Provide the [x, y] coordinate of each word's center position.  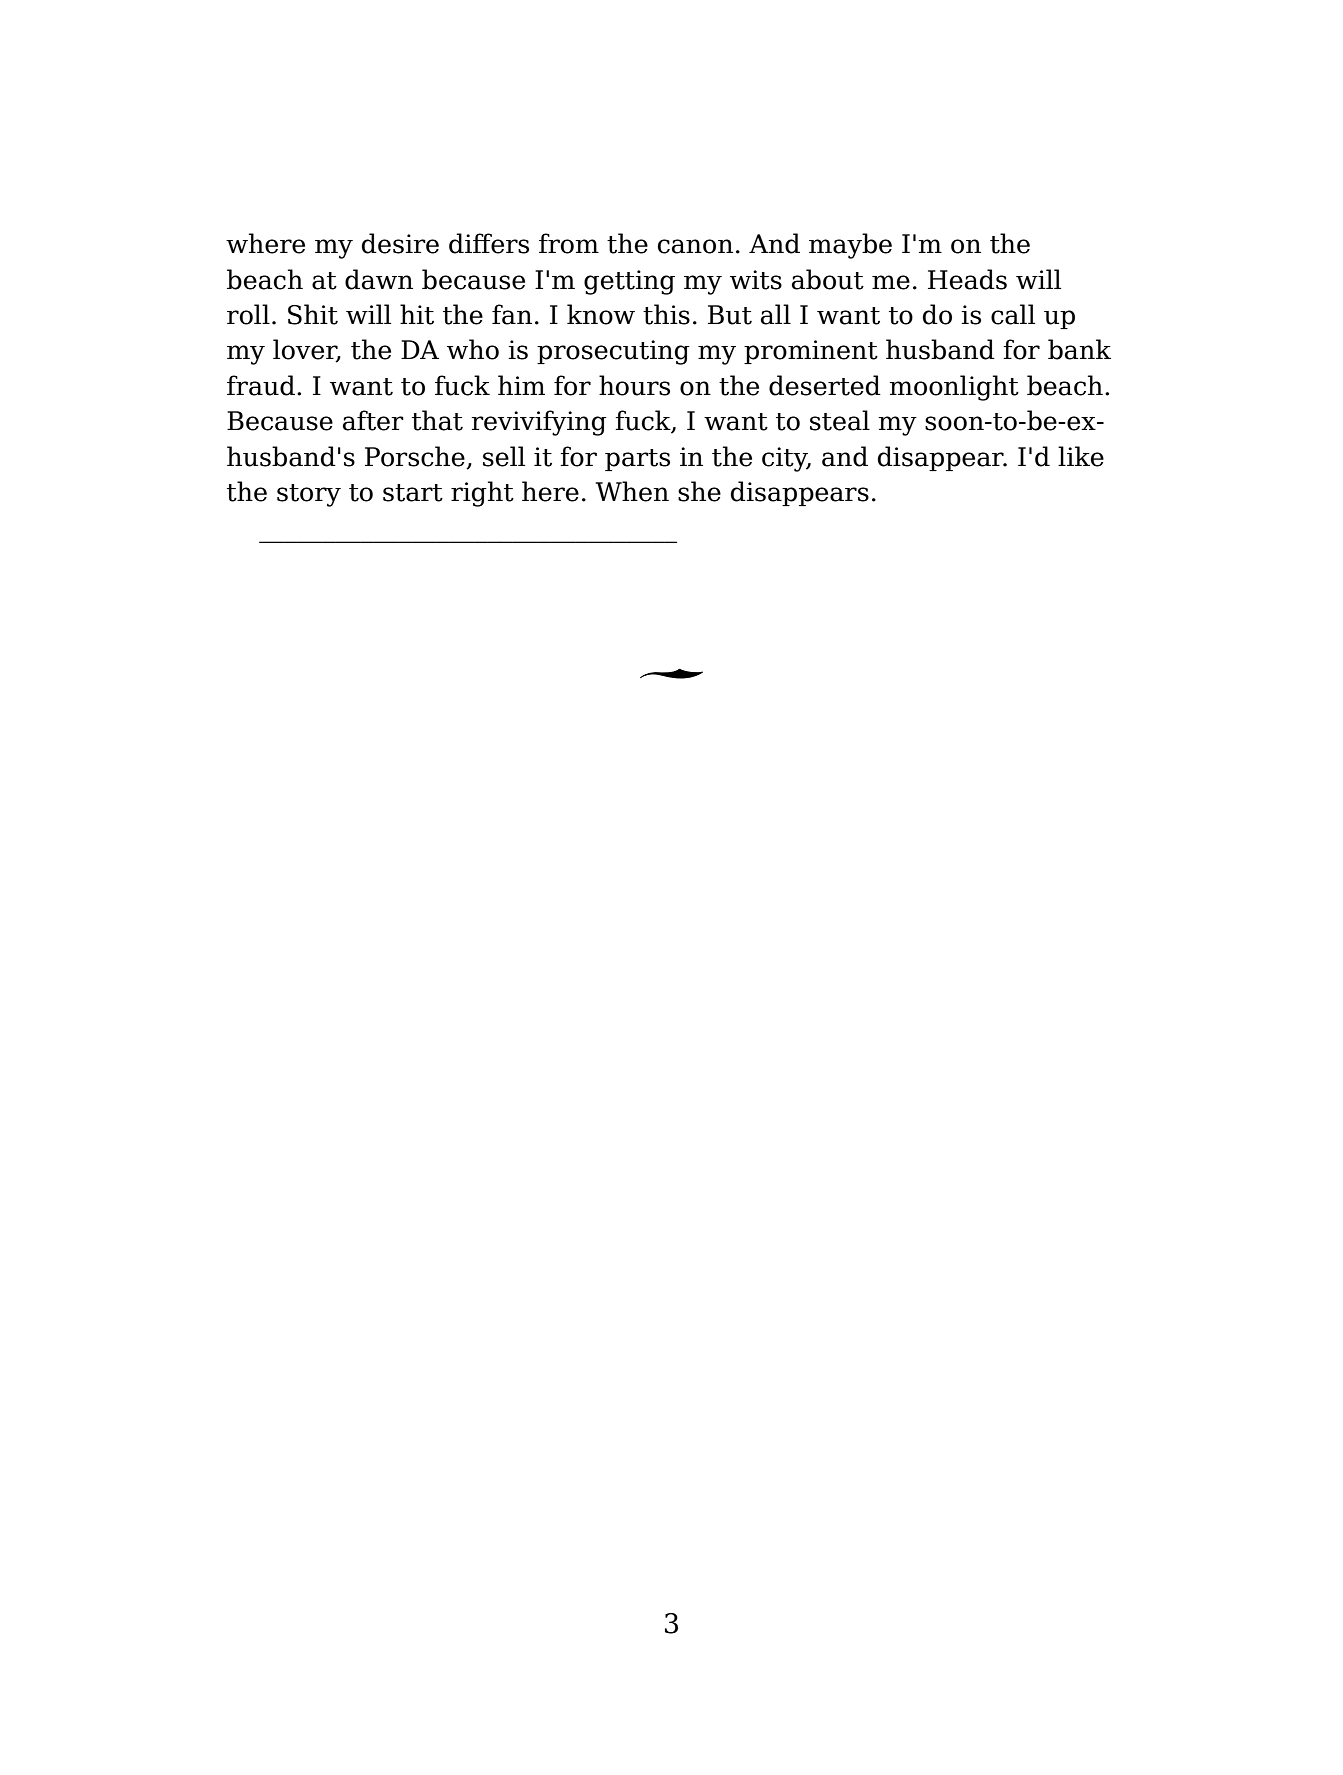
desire [400, 243]
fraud [261, 385]
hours [634, 385]
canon [695, 246]
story [309, 495]
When [632, 491]
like [1081, 456]
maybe [850, 246]
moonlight [954, 388]
